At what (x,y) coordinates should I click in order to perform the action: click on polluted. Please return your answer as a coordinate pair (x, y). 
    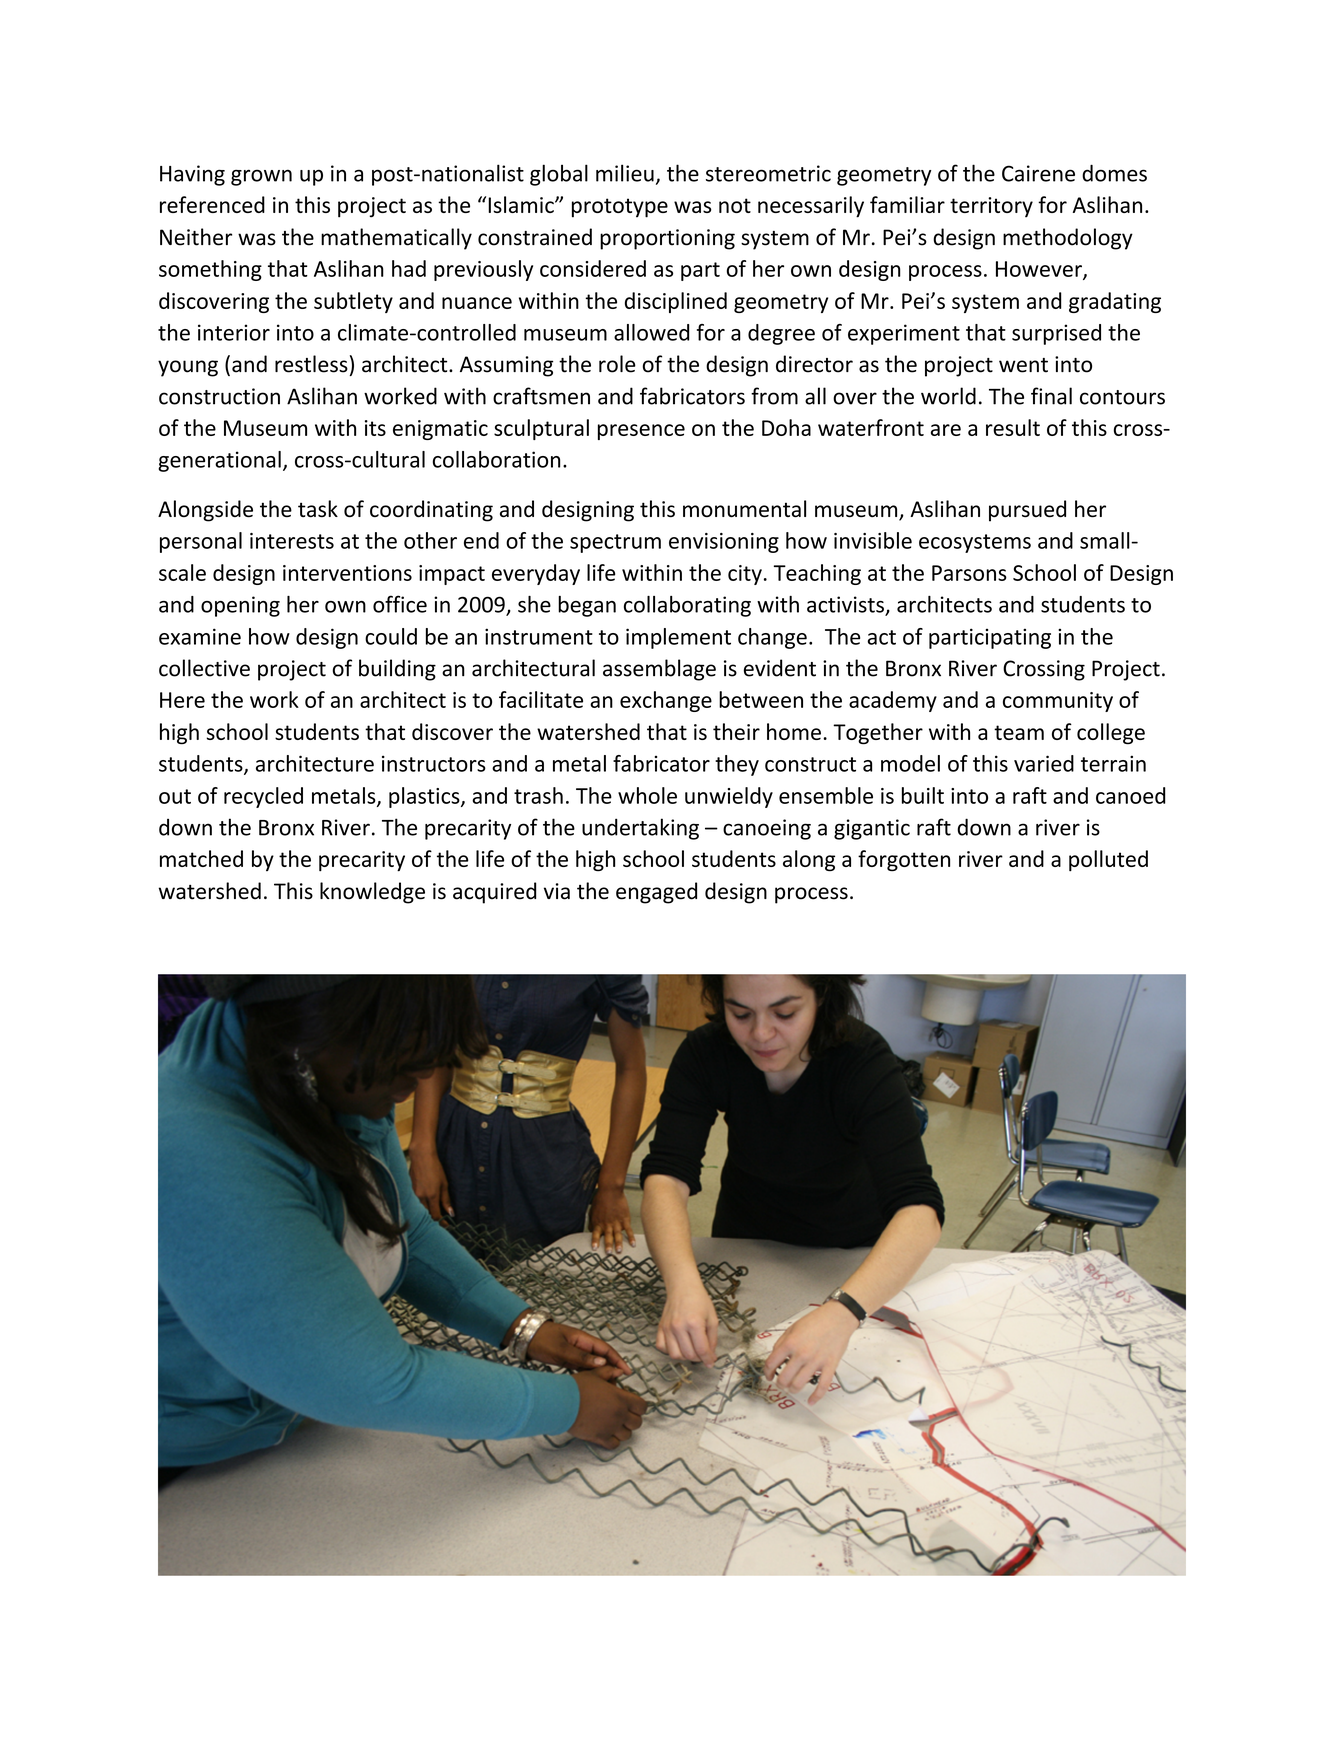
    Looking at the image, I should click on (1108, 861).
